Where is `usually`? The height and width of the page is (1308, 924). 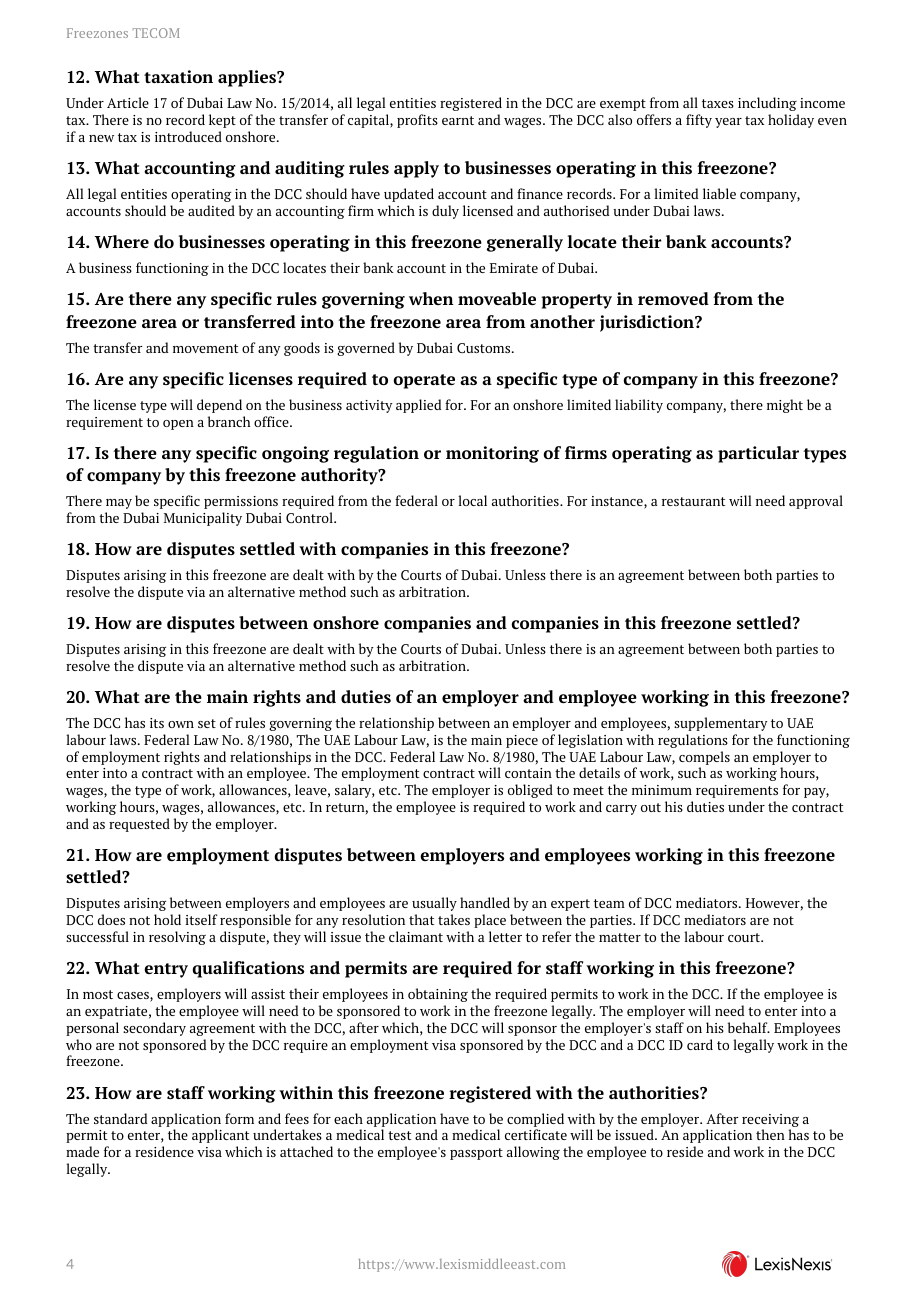 usually is located at coordinates (434, 904).
